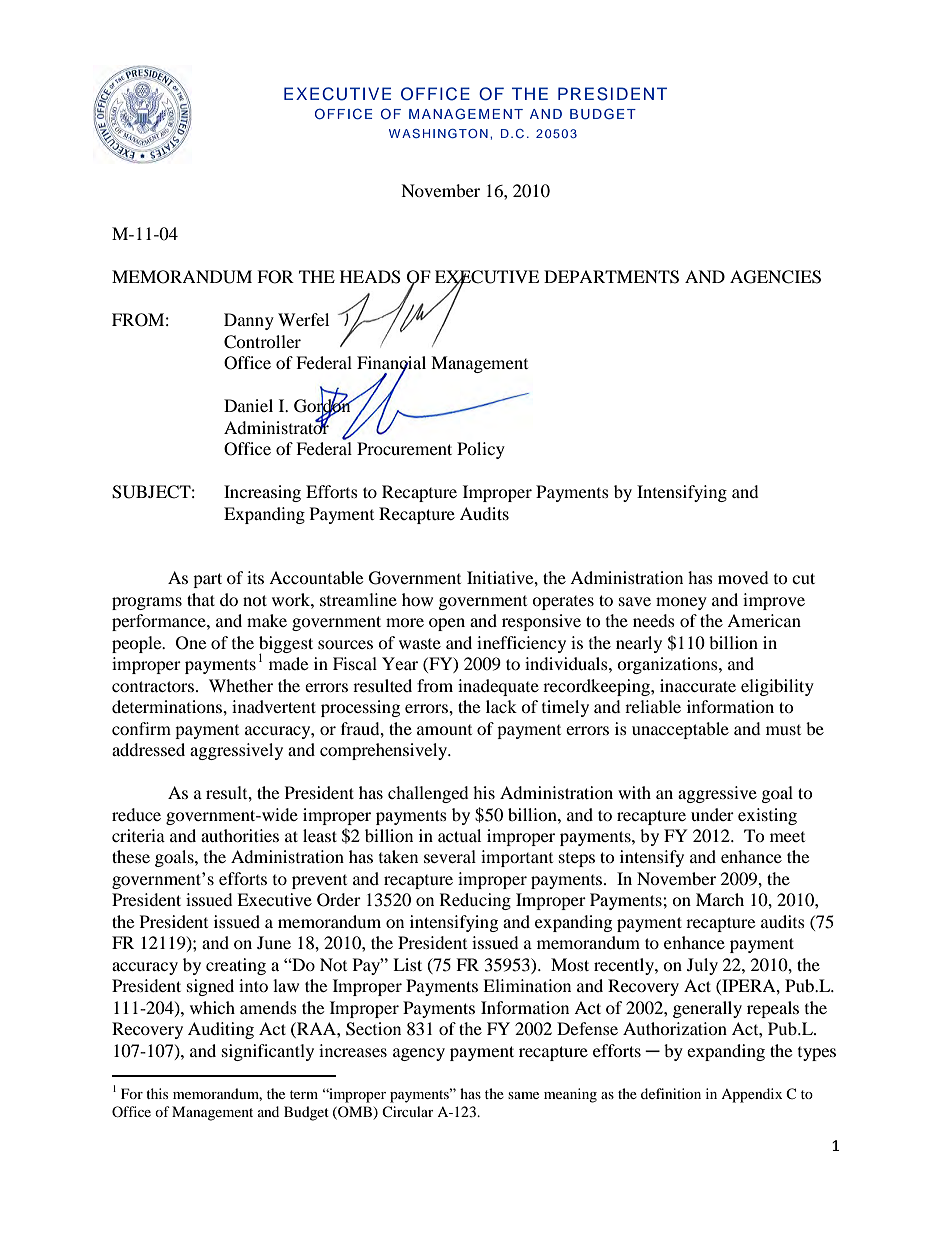 This screenshot has width=952, height=1233. Describe the element at coordinates (775, 277) in the screenshot. I see `AGENCIES` at that location.
